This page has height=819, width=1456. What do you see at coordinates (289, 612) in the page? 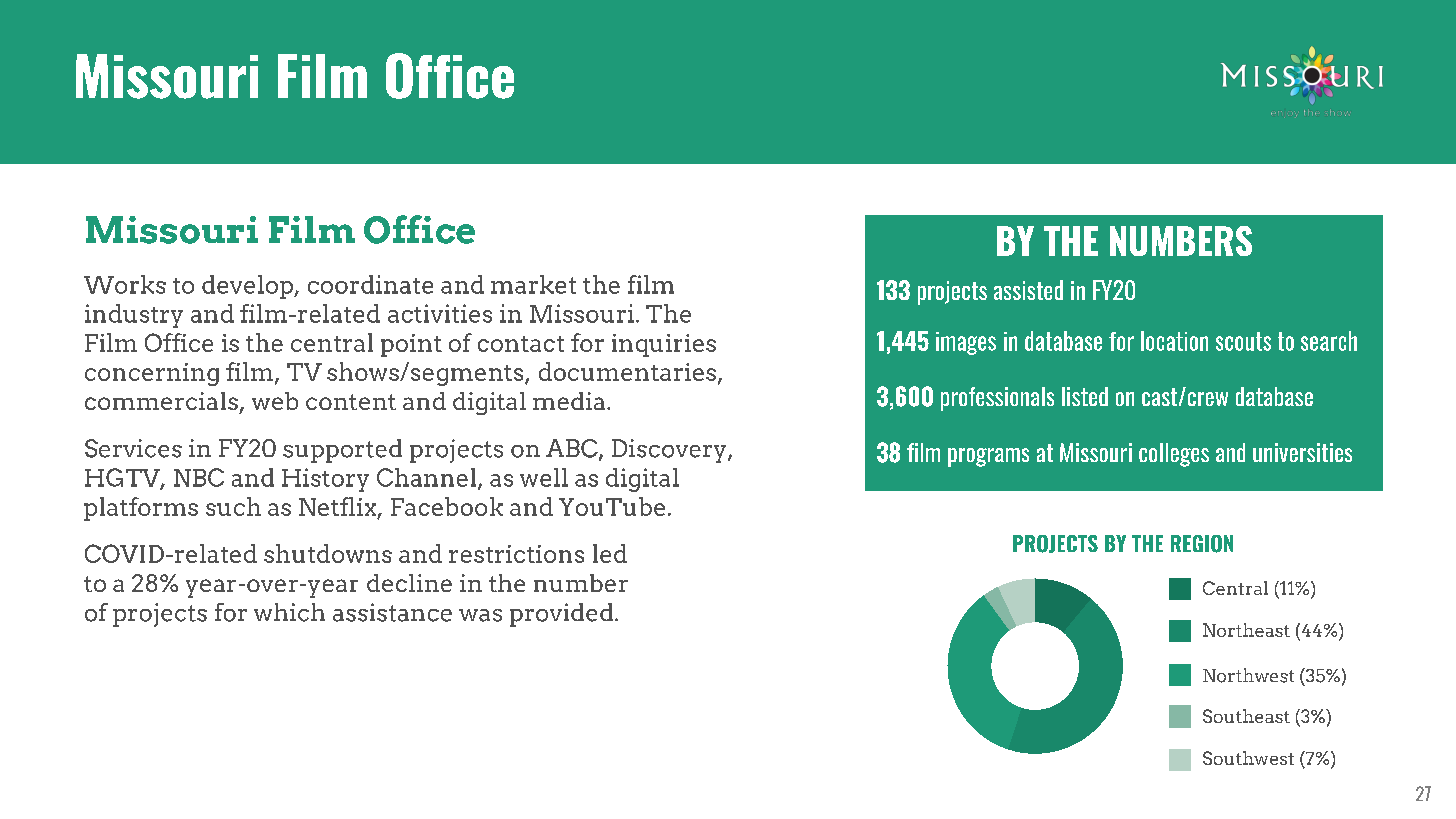
I see `which` at bounding box center [289, 612].
